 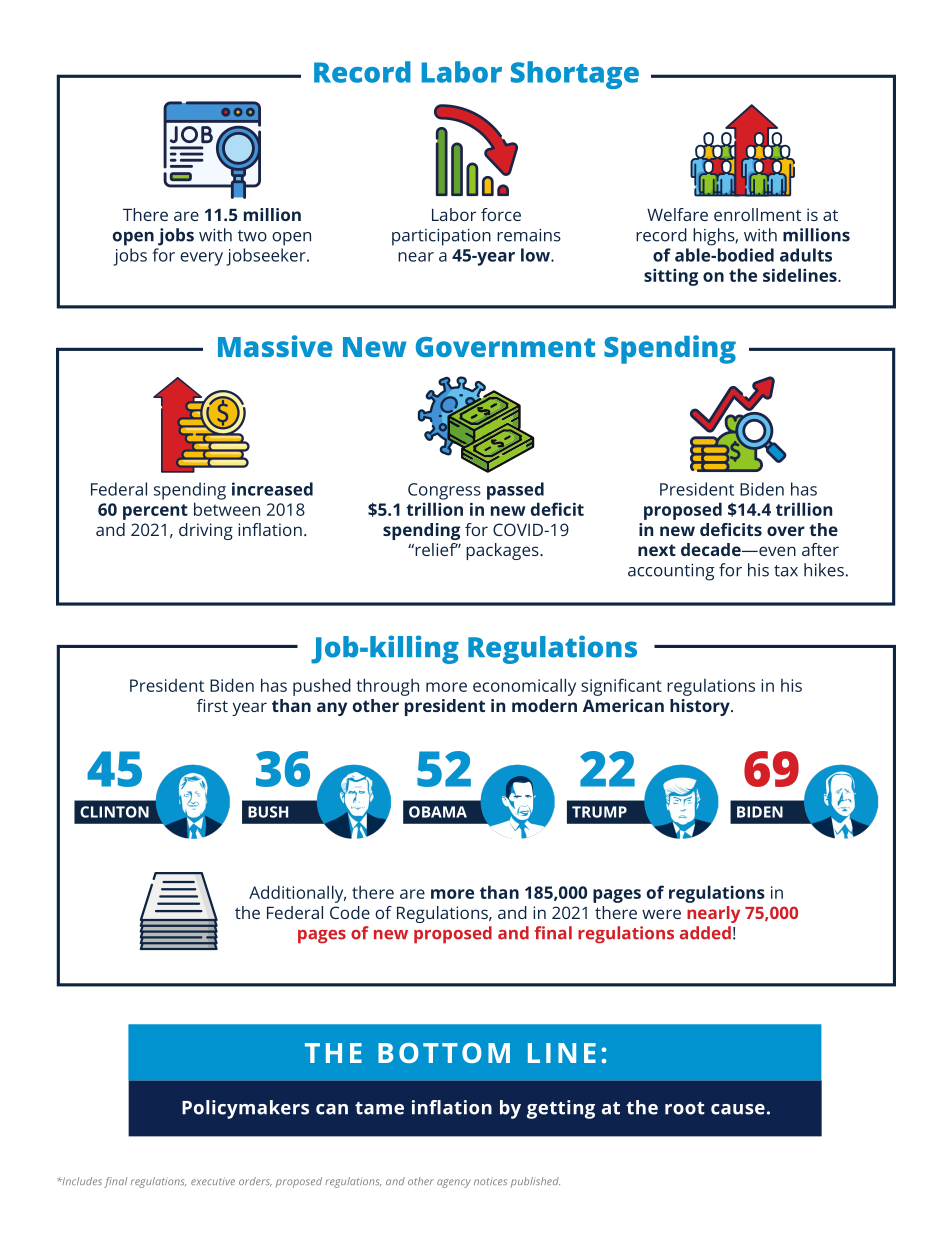 I want to click on sitting, so click(x=671, y=277).
